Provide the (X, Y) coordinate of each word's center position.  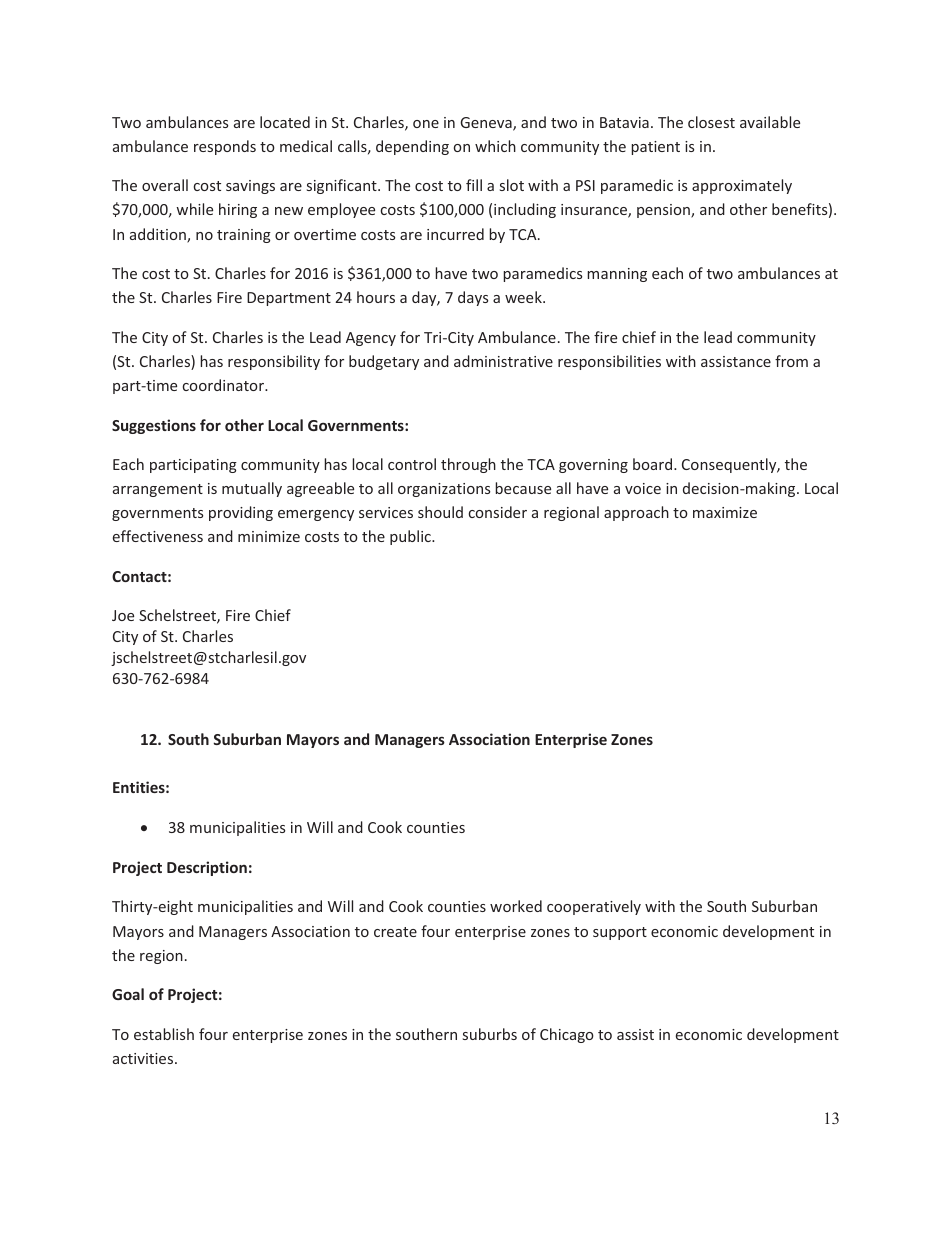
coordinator (224, 385)
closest (711, 122)
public (411, 537)
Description (207, 868)
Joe (123, 615)
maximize (725, 512)
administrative (503, 361)
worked (516, 906)
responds (225, 147)
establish (164, 1034)
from (791, 361)
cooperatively (594, 907)
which (495, 146)
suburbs (490, 1034)
